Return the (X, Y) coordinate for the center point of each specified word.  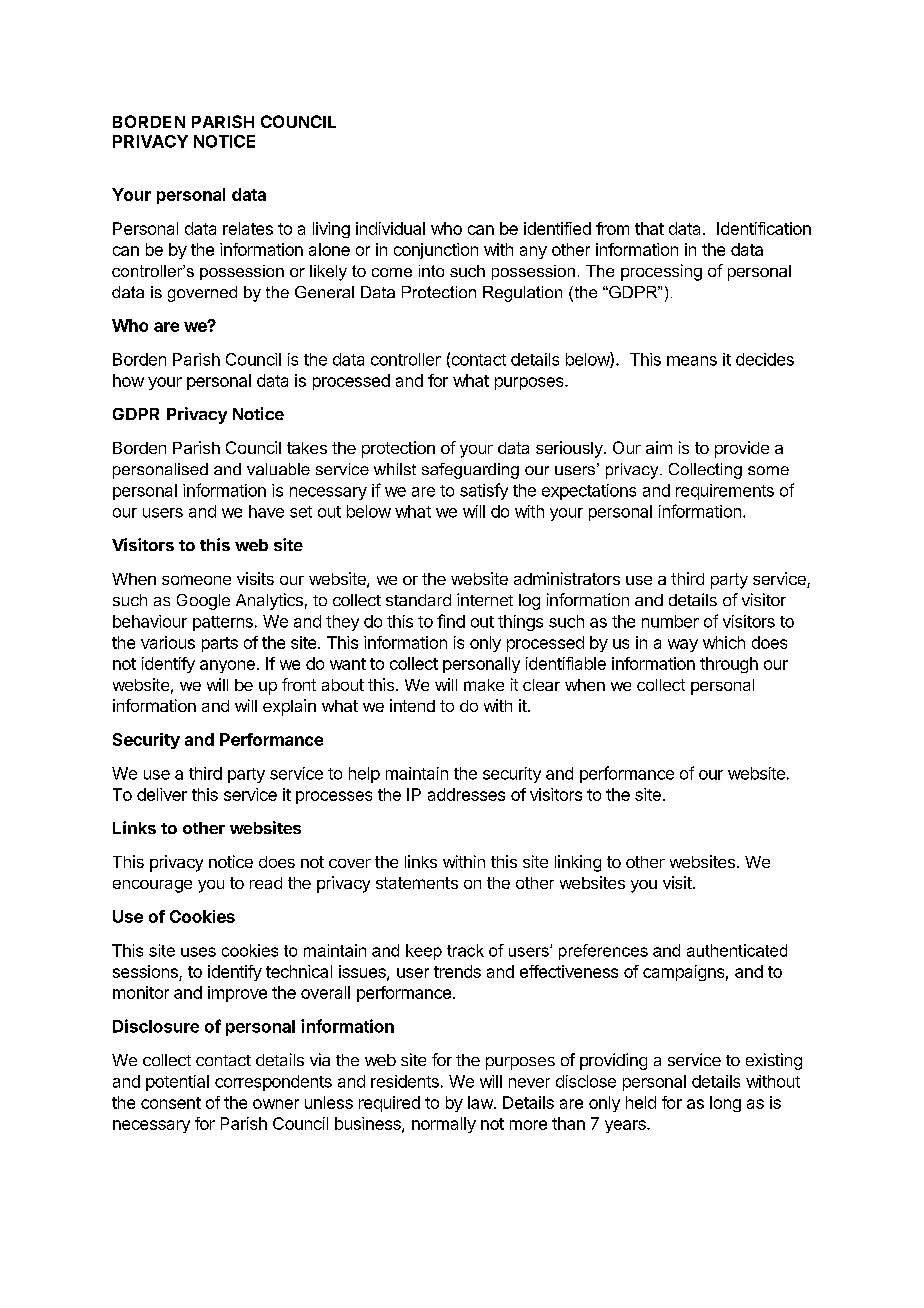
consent (171, 1103)
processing (661, 272)
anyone (227, 666)
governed (202, 294)
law (481, 1102)
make (484, 685)
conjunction (436, 251)
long (725, 1104)
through (729, 665)
